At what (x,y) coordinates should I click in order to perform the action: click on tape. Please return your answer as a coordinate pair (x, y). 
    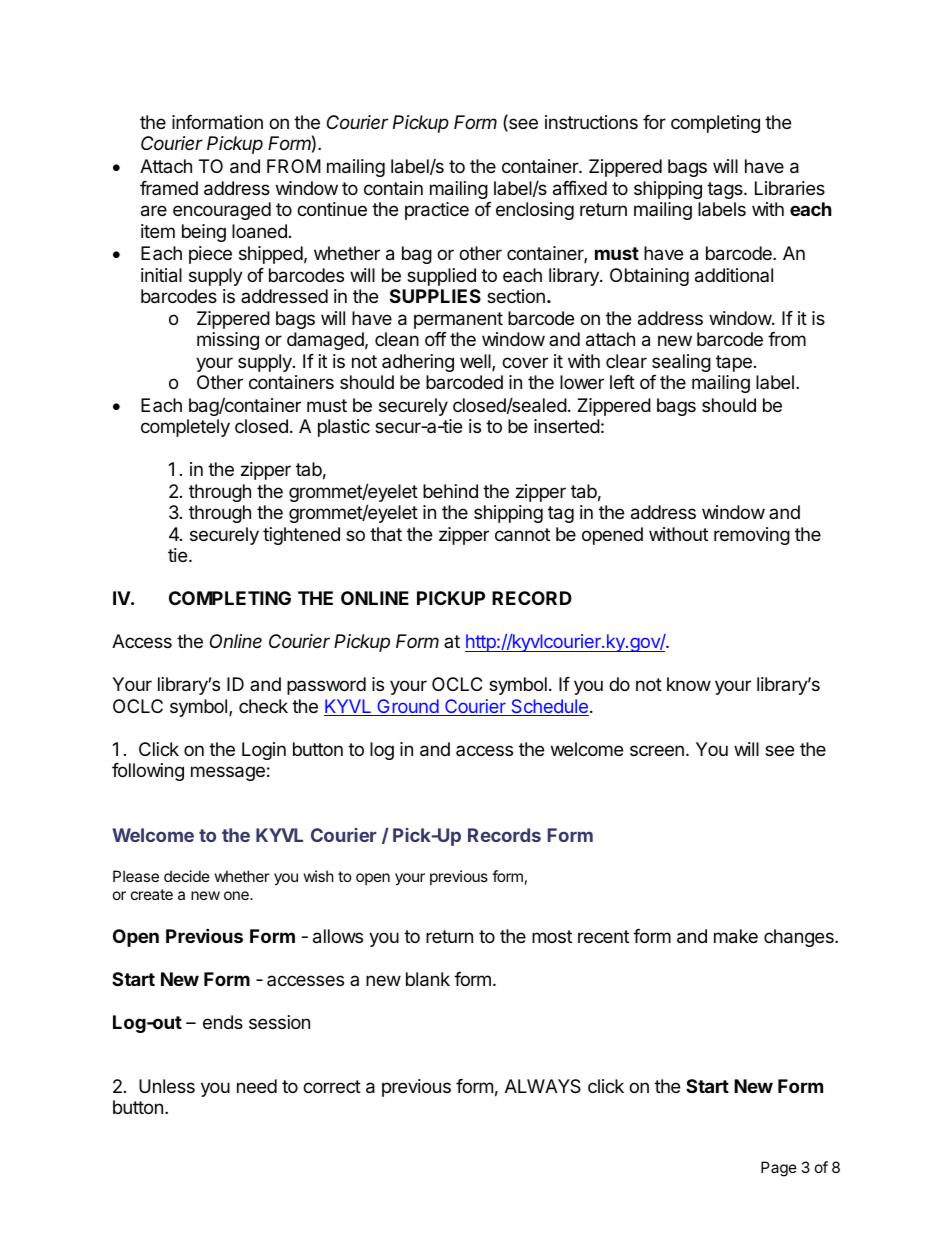
    Looking at the image, I should click on (734, 363).
